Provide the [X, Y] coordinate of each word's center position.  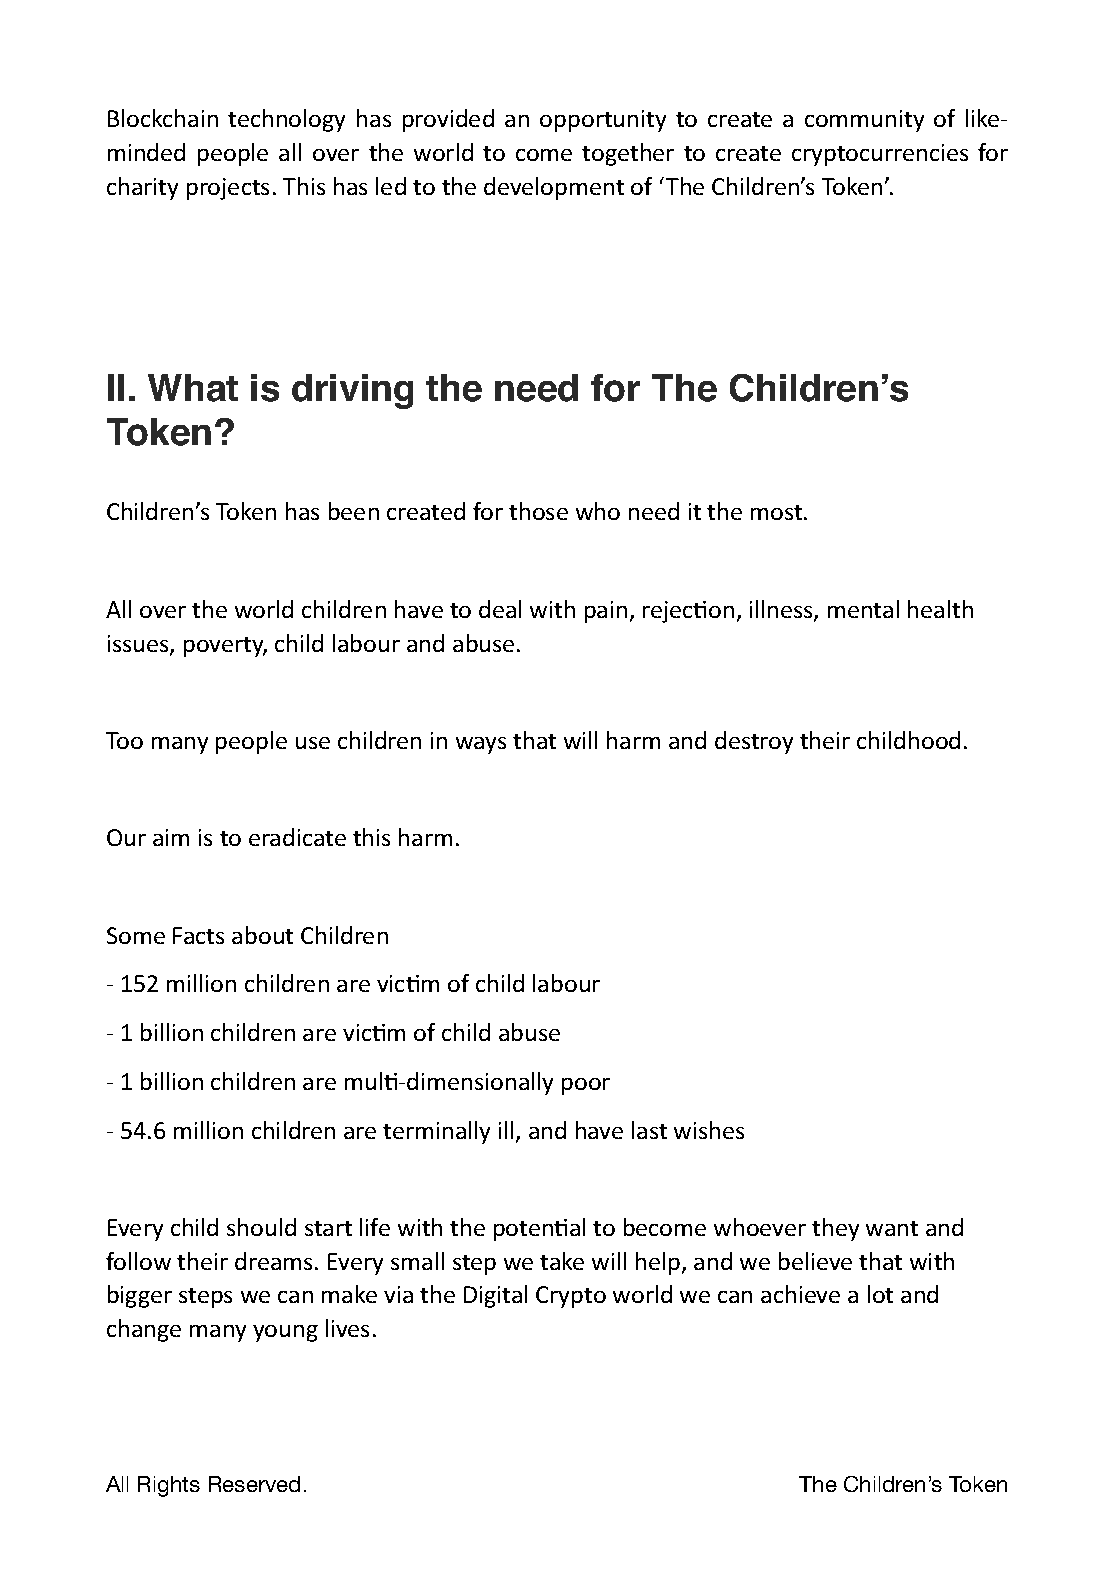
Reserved [254, 1484]
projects [228, 189]
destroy [754, 742]
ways [481, 745]
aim [171, 837]
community [864, 121]
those [538, 511]
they [835, 1229]
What [193, 388]
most [776, 512]
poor [586, 1086]
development [554, 188]
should [261, 1227]
